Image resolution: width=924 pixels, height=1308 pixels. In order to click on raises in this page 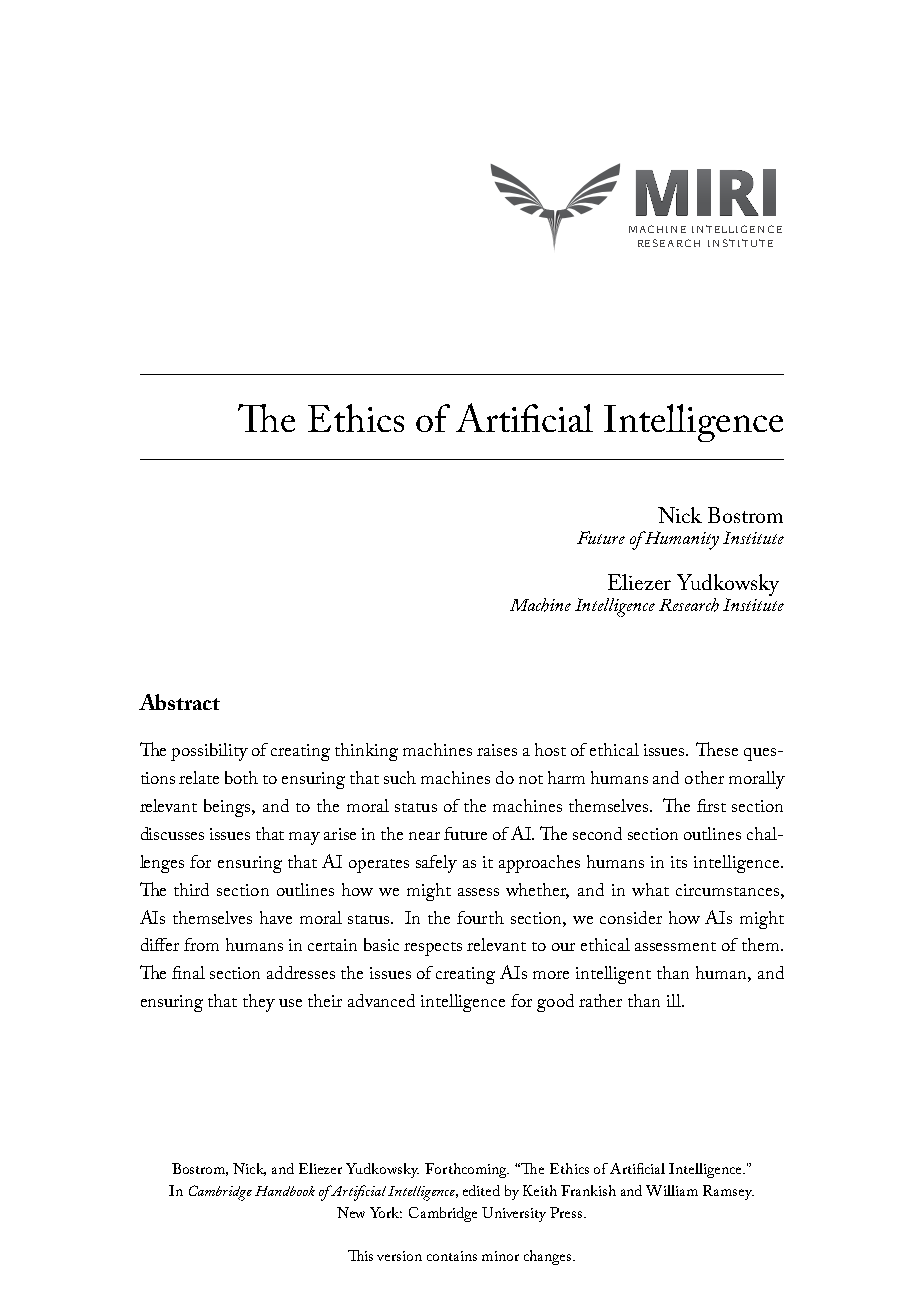, I will do `click(497, 750)`.
